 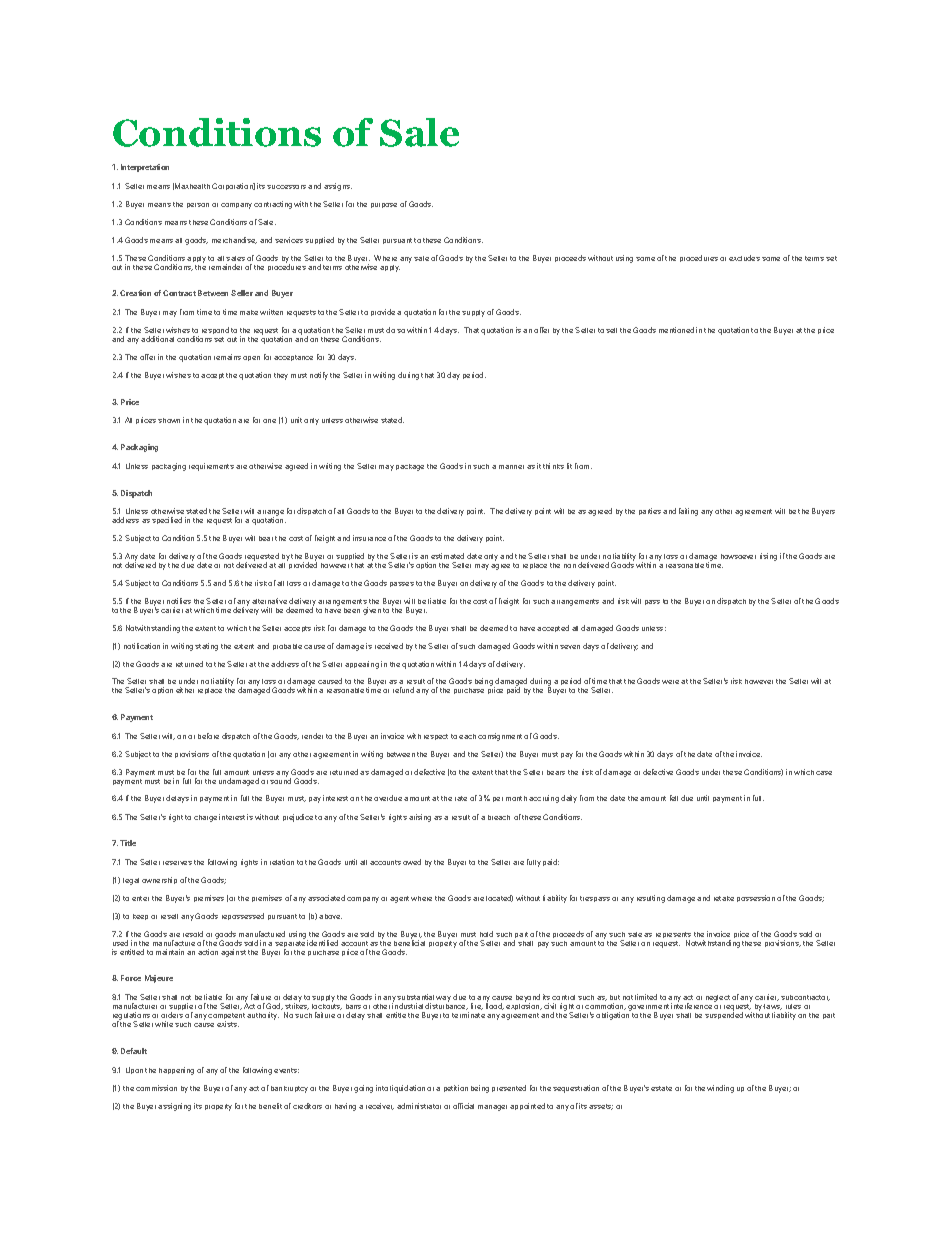 I want to click on stating, so click(x=206, y=647).
